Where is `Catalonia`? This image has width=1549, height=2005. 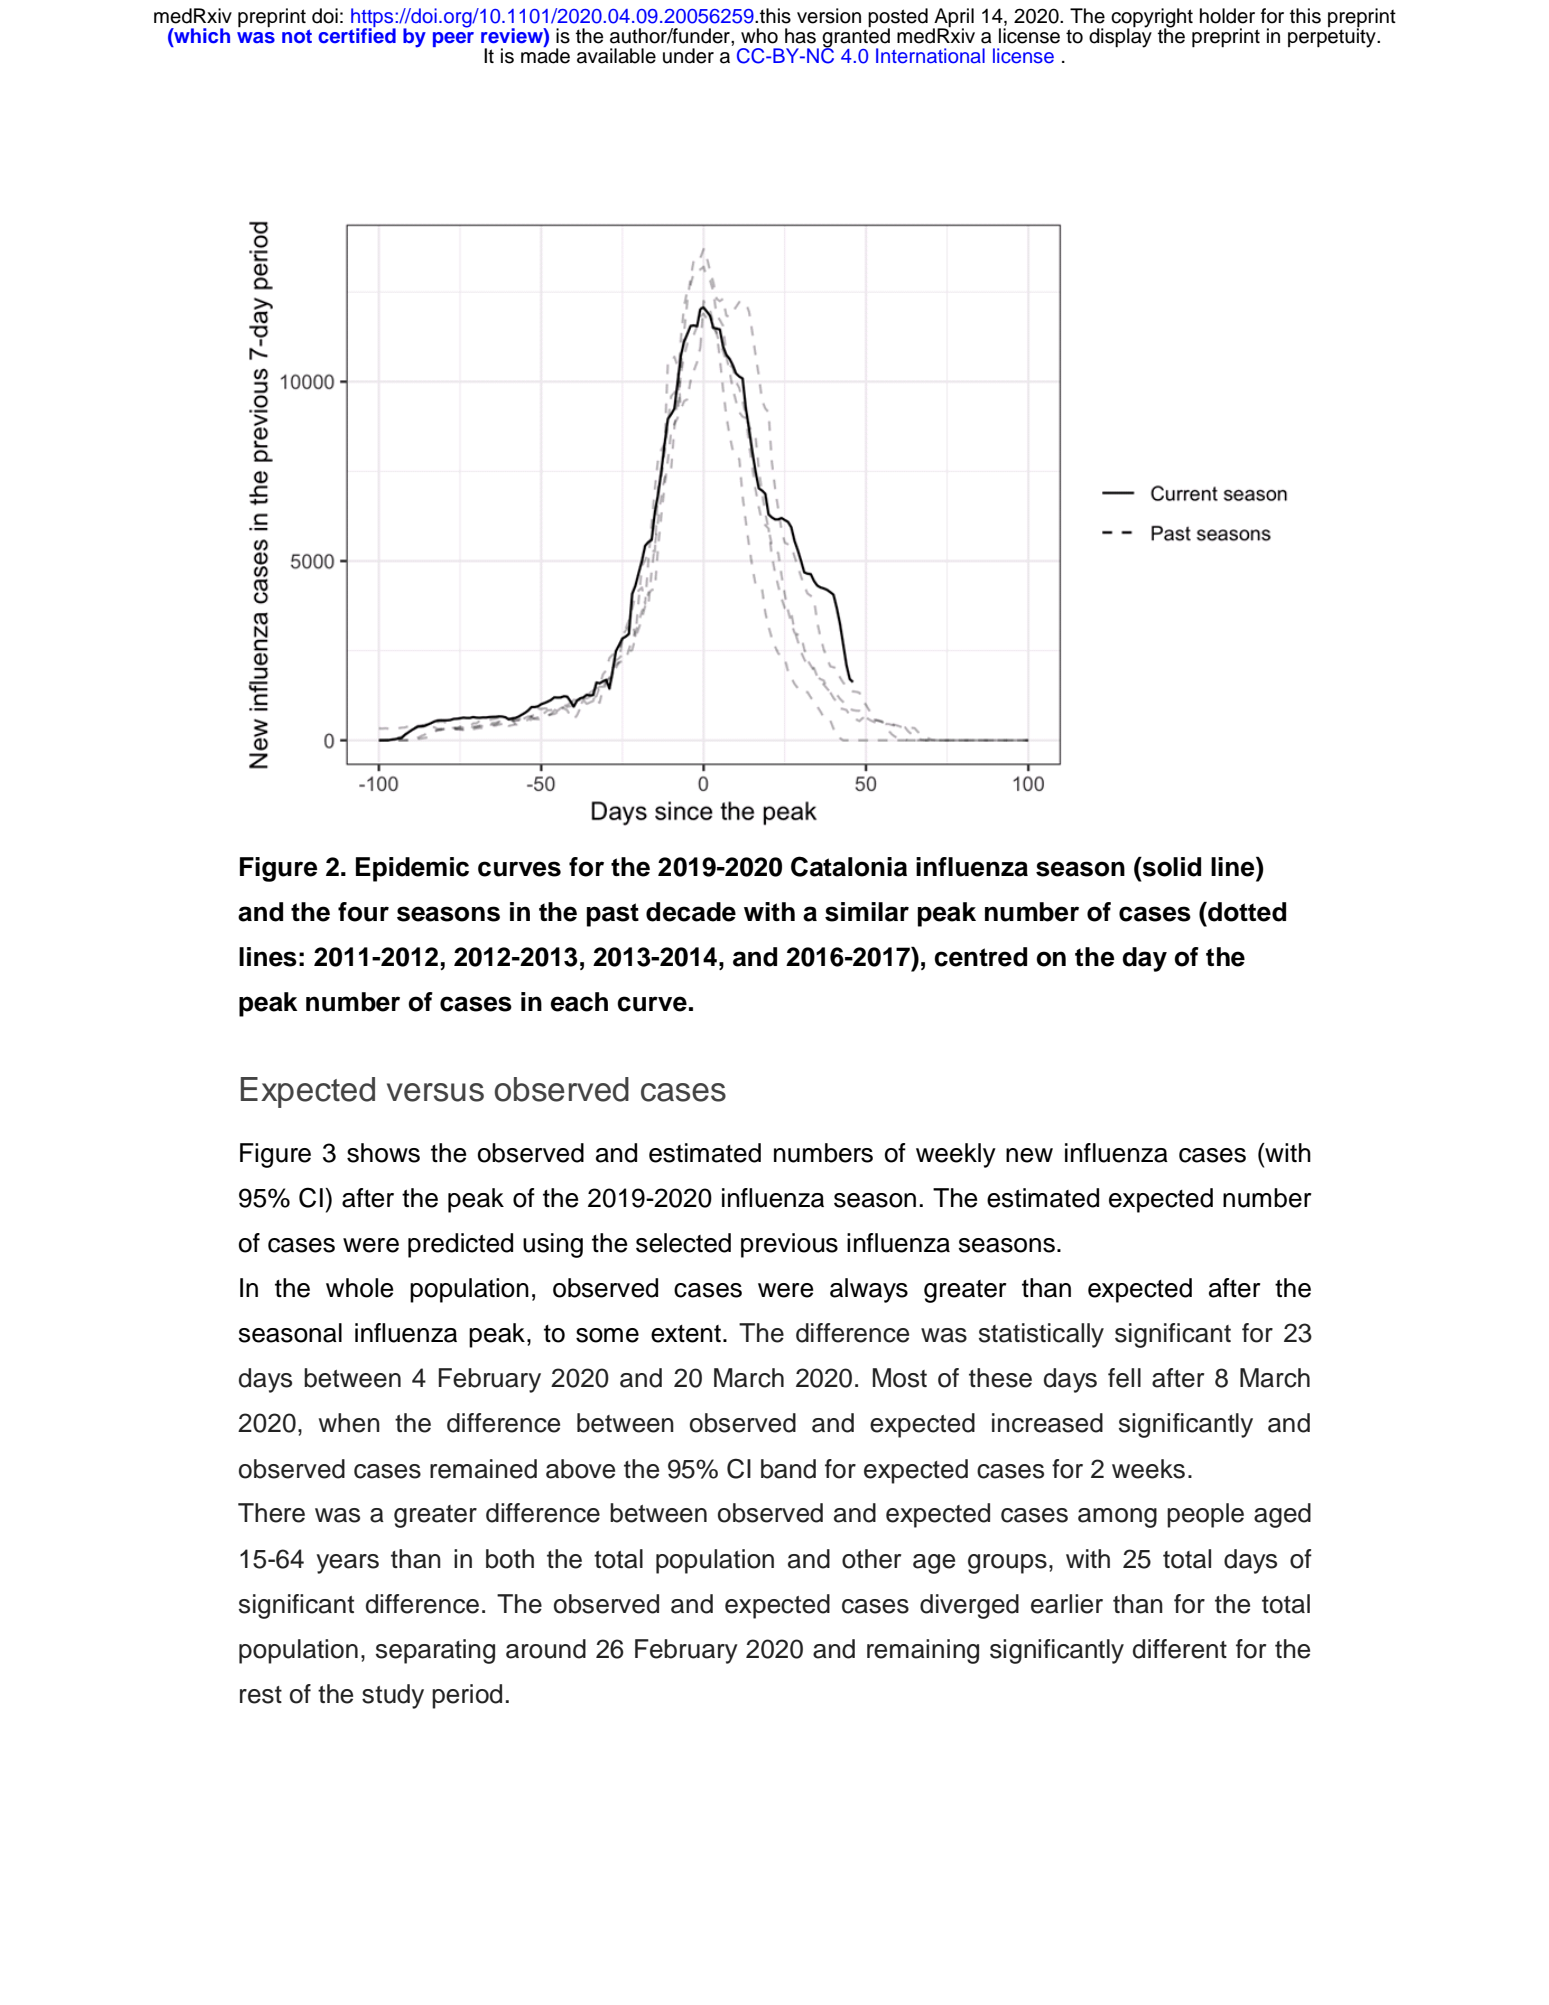 Catalonia is located at coordinates (849, 866).
